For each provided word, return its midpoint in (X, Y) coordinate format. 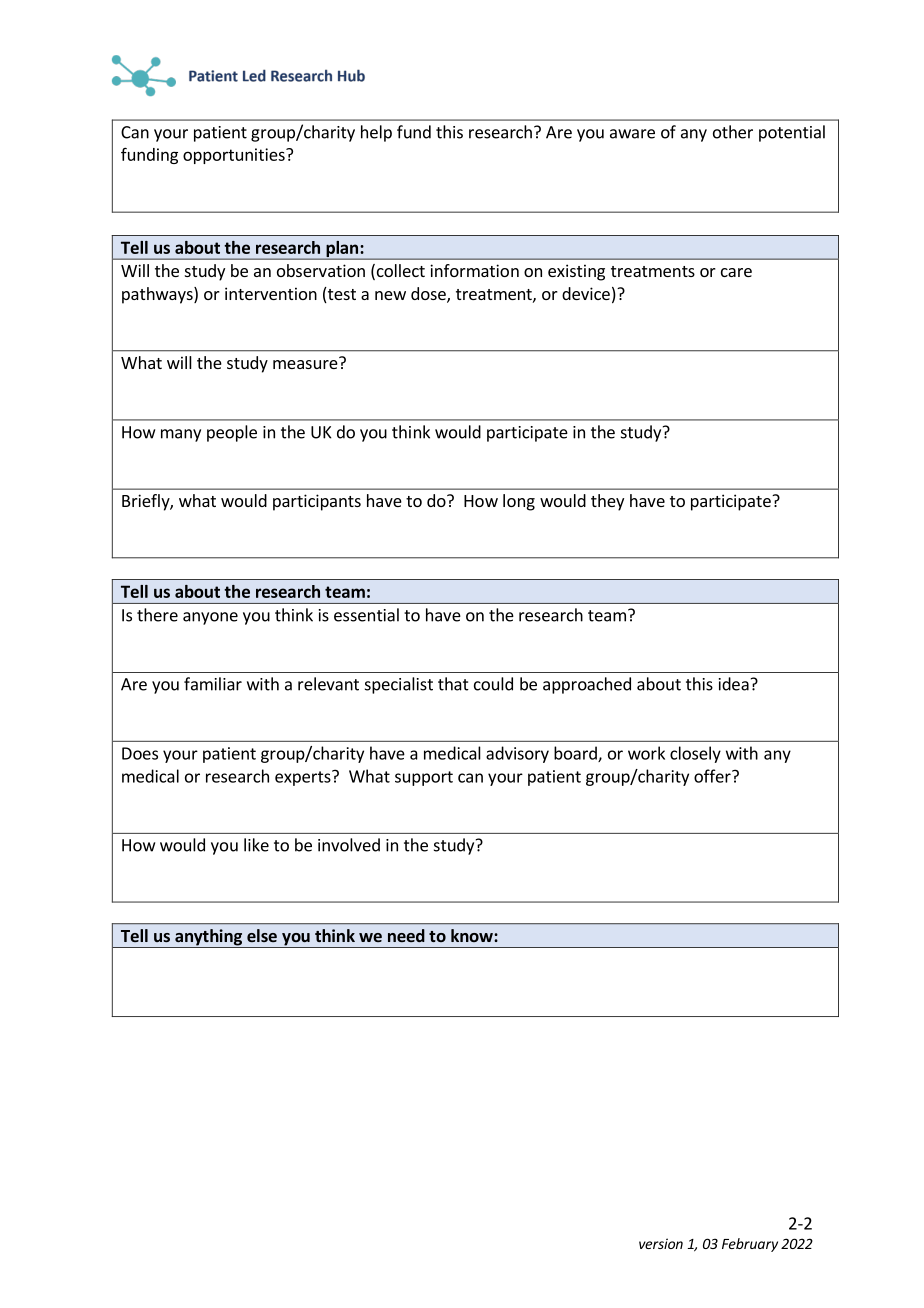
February (750, 1245)
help (376, 133)
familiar (213, 684)
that (453, 684)
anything (208, 938)
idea (734, 684)
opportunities (235, 156)
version (661, 1243)
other (733, 132)
